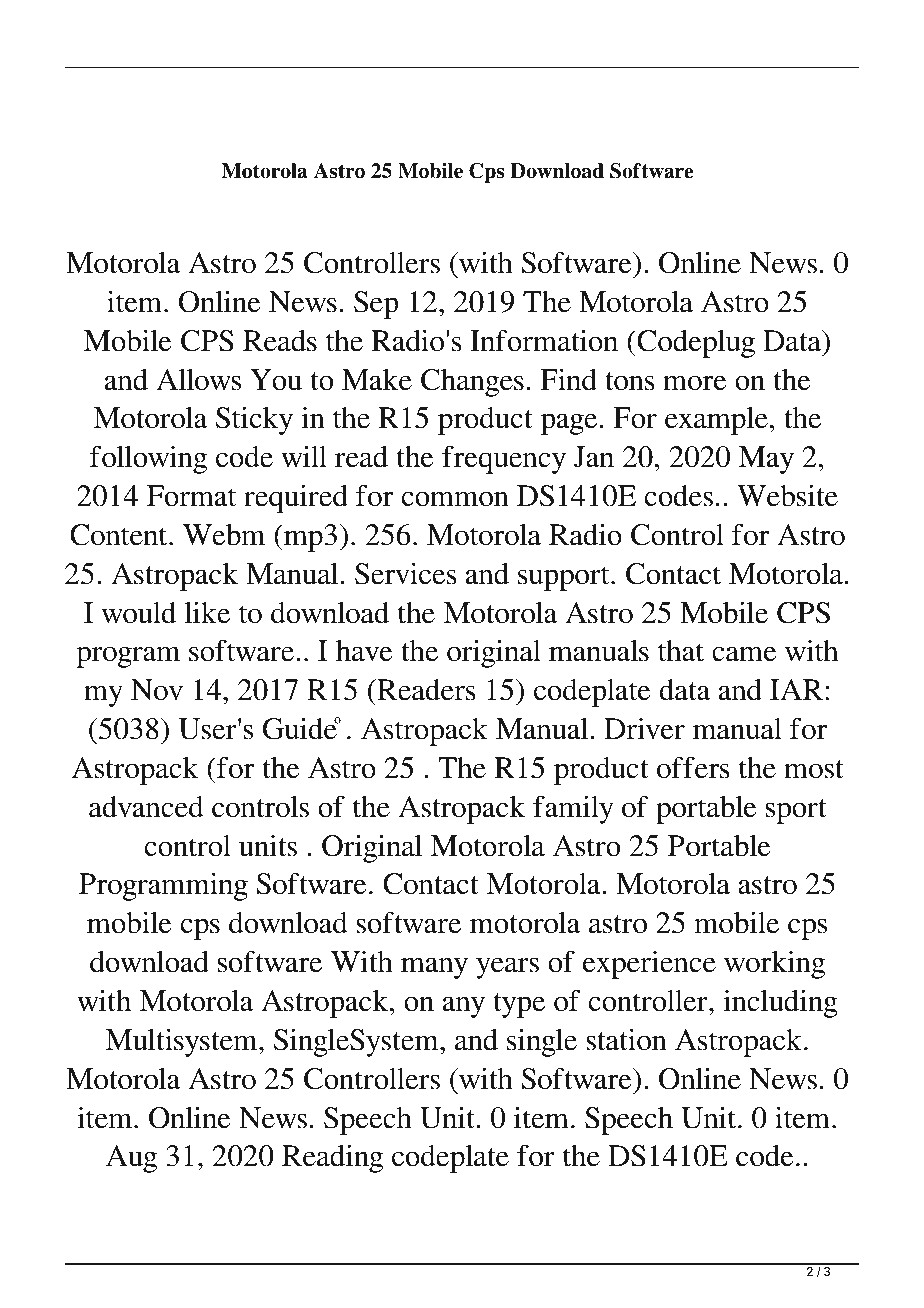 This screenshot has width=924, height=1308. What do you see at coordinates (519, 1005) in the screenshot?
I see `type` at bounding box center [519, 1005].
